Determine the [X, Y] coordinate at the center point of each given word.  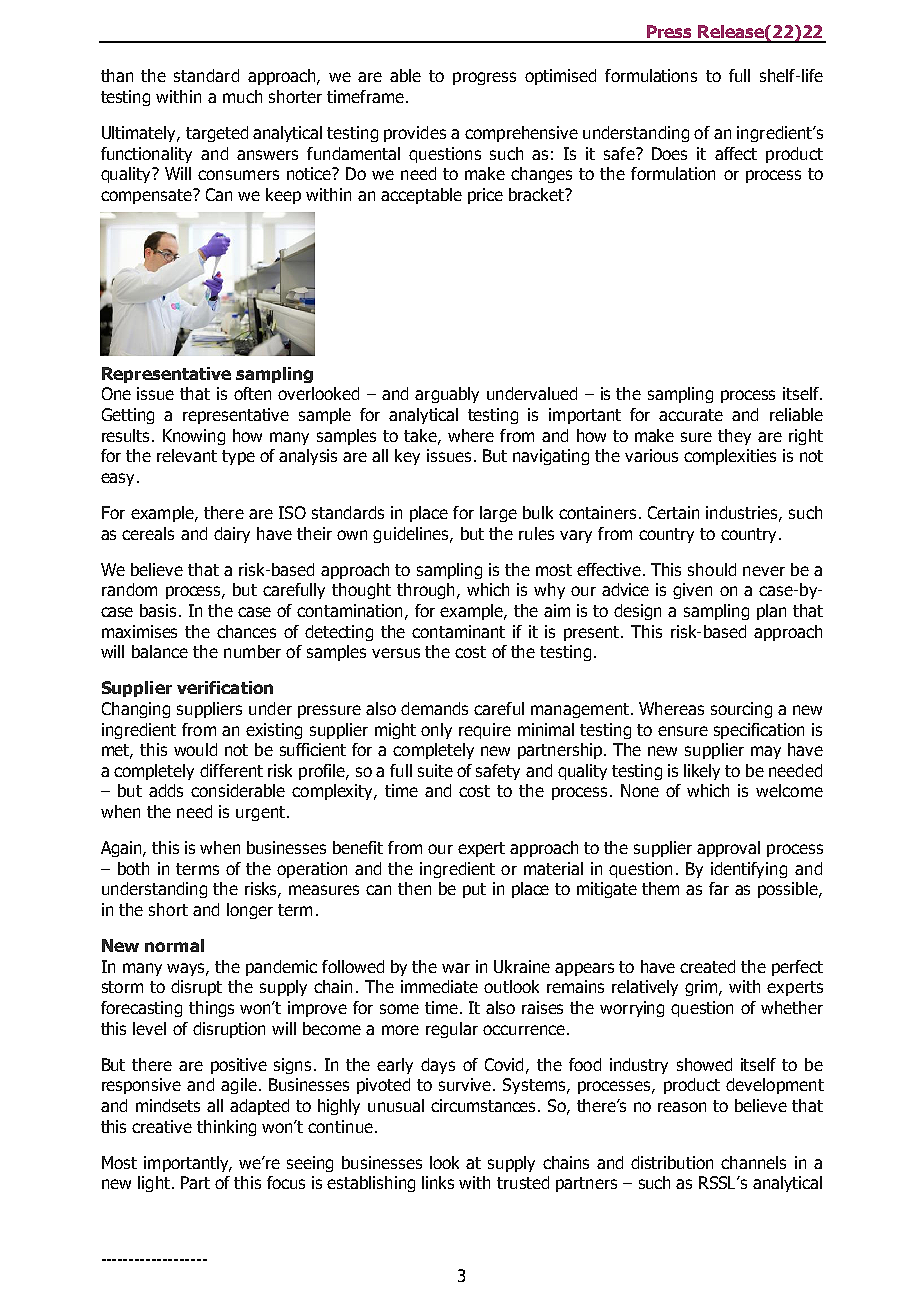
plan [771, 612]
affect [736, 153]
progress [484, 78]
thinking [226, 1128]
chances [246, 631]
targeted [217, 134]
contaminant [458, 631]
